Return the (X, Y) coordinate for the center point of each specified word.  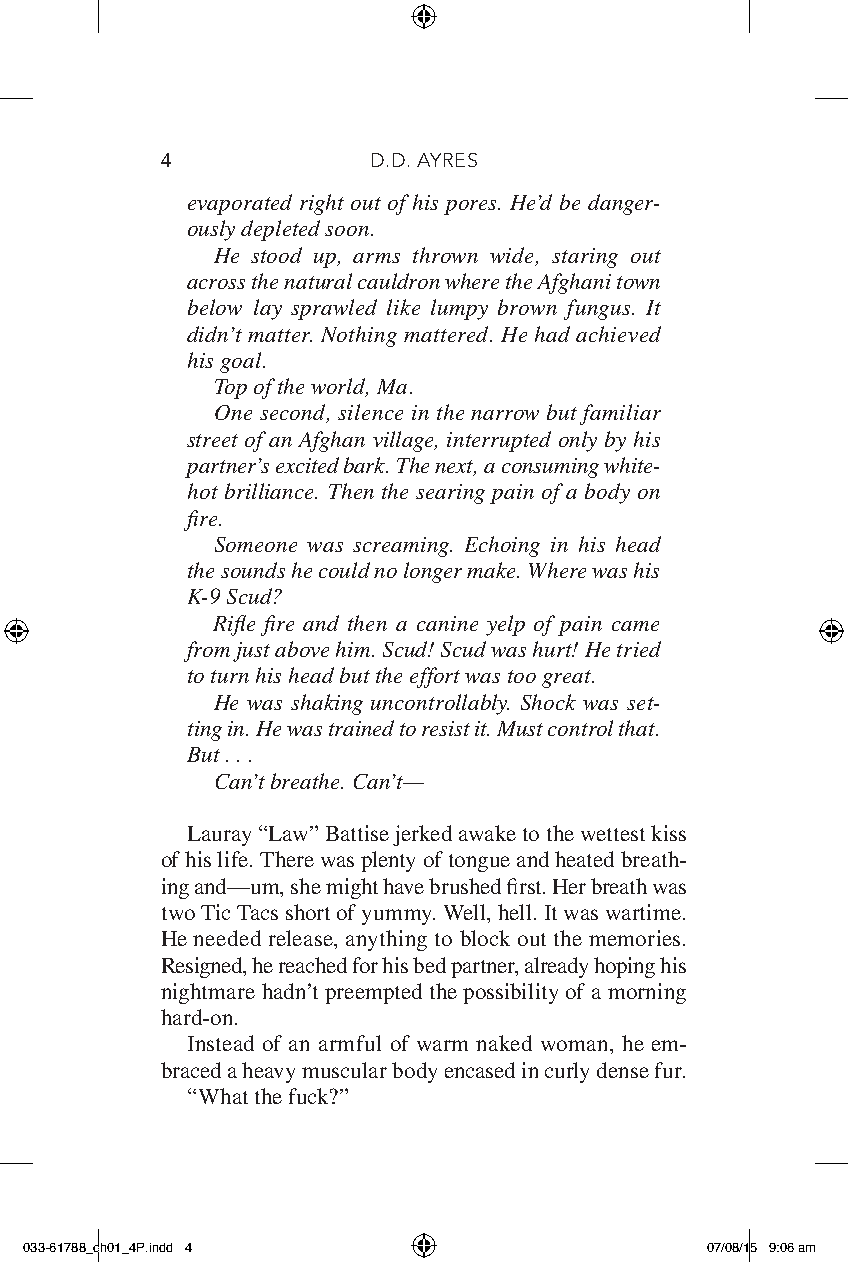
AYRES (447, 160)
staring (585, 258)
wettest (613, 834)
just (251, 652)
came (635, 626)
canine (447, 623)
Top (231, 389)
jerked (422, 835)
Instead (221, 1043)
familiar (620, 414)
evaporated (240, 204)
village (404, 441)
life (234, 859)
